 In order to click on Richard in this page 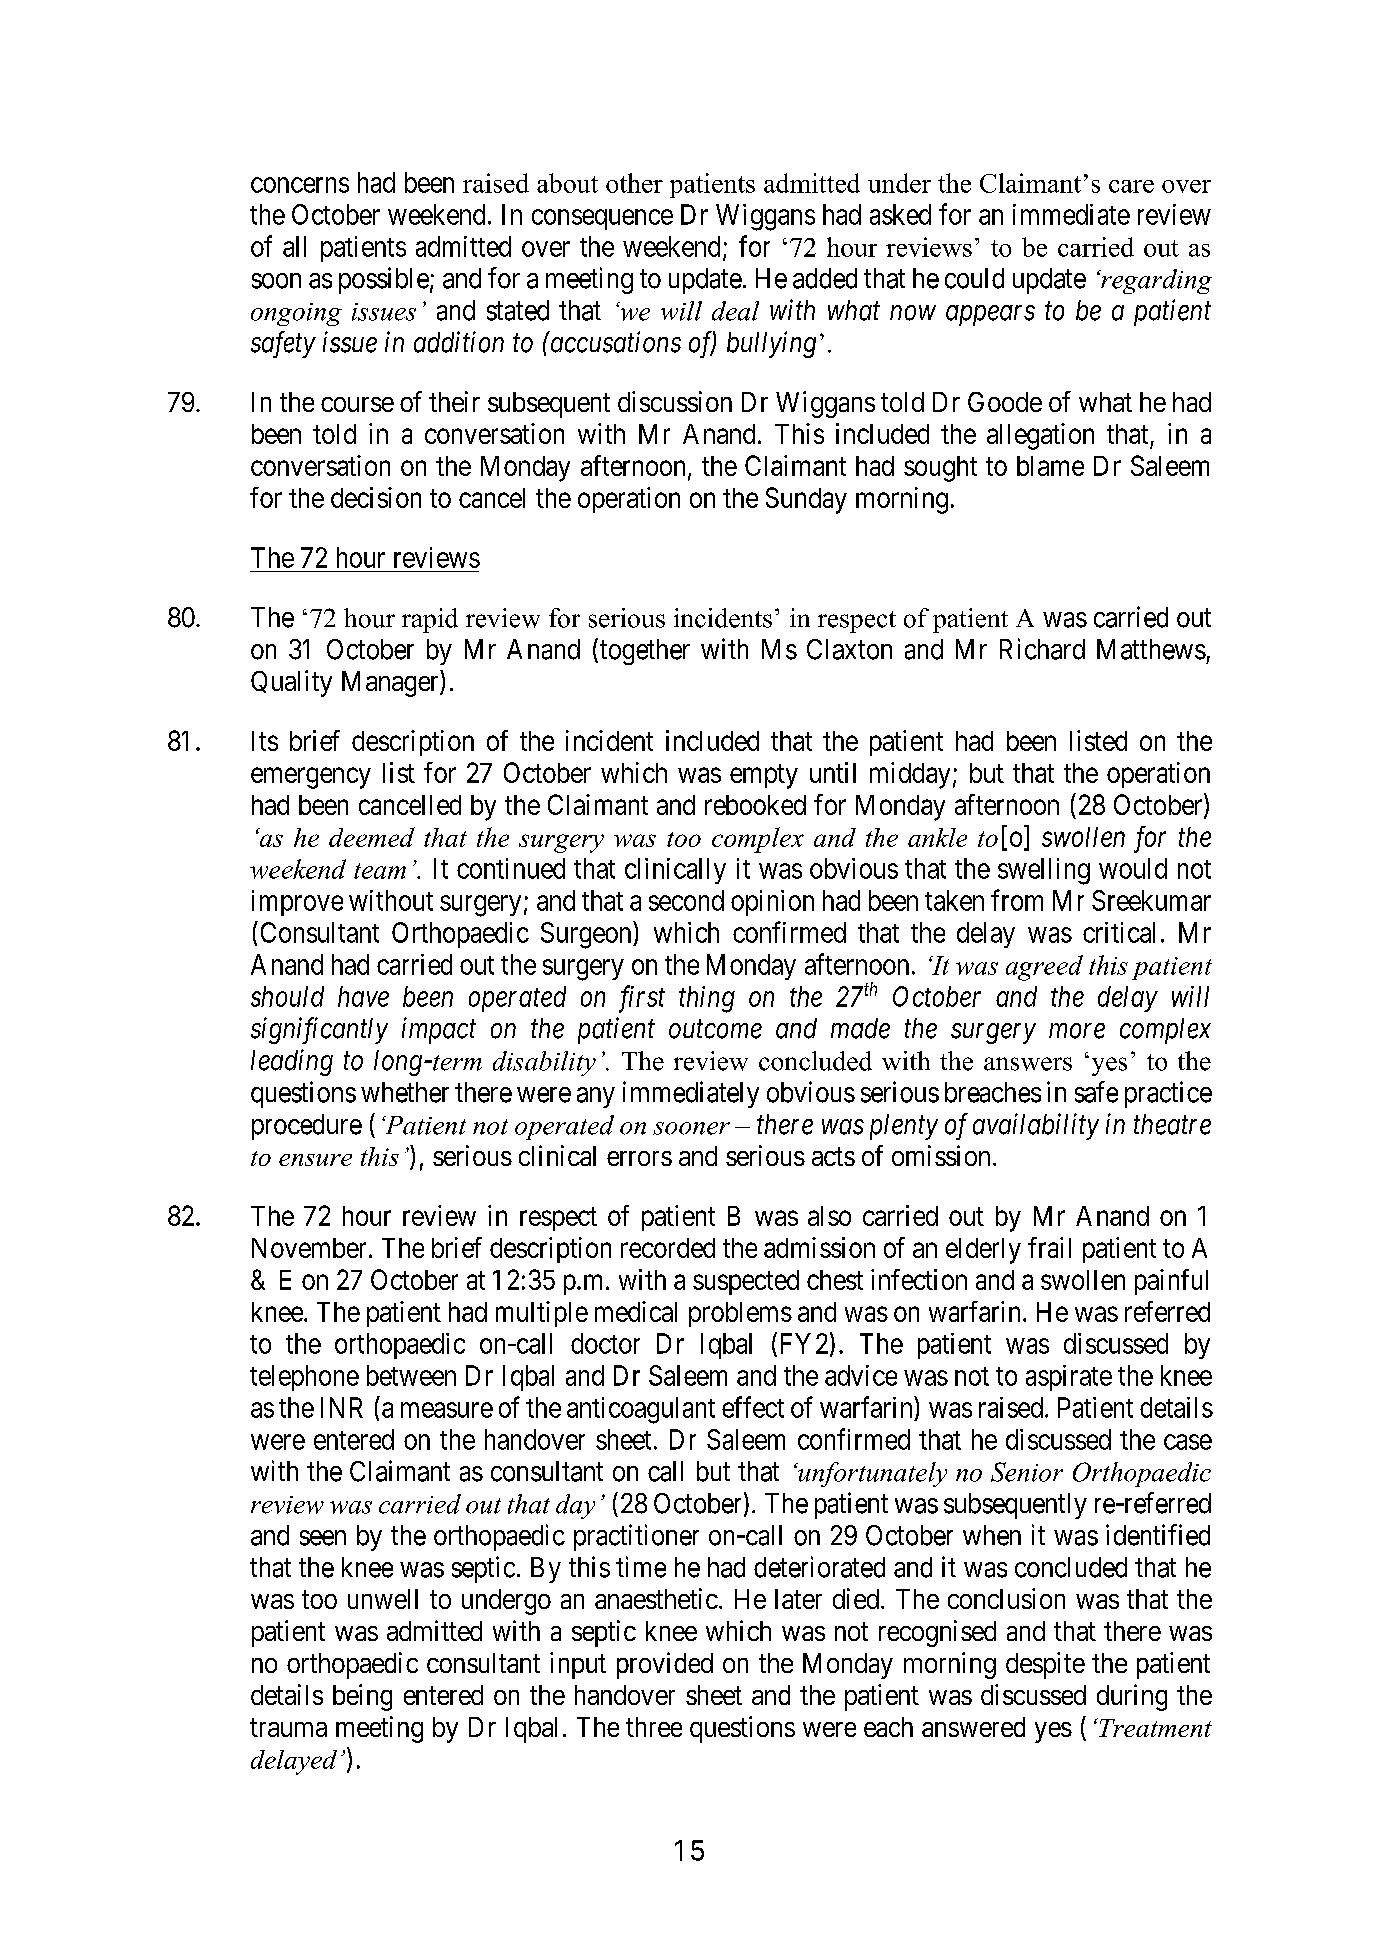, I will do `click(1042, 649)`.
